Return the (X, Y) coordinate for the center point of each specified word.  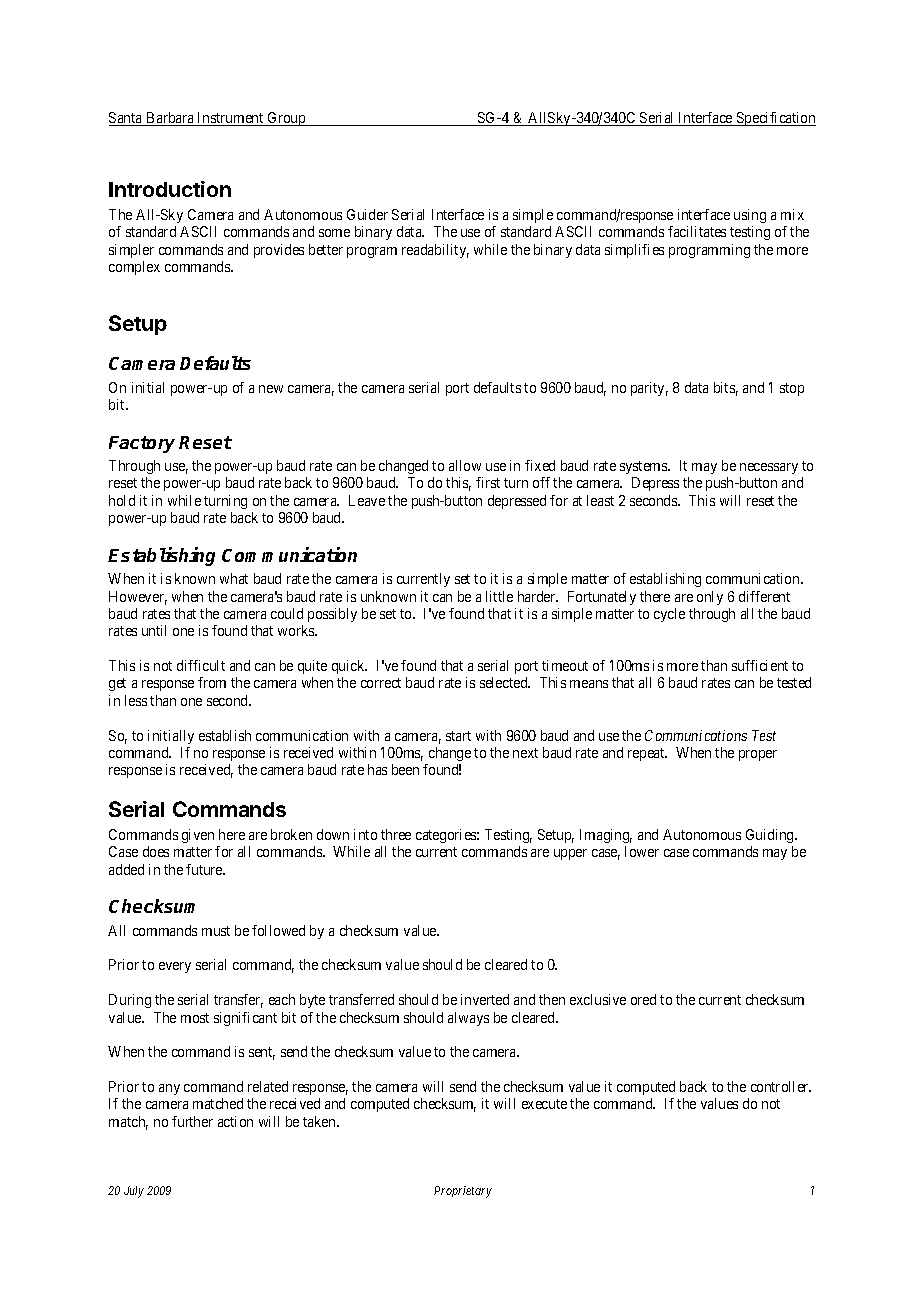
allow (465, 465)
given (198, 836)
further (192, 1121)
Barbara (170, 119)
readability (435, 251)
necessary (769, 468)
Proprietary (463, 1192)
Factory (142, 444)
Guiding (771, 836)
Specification (775, 119)
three (396, 834)
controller (781, 1086)
